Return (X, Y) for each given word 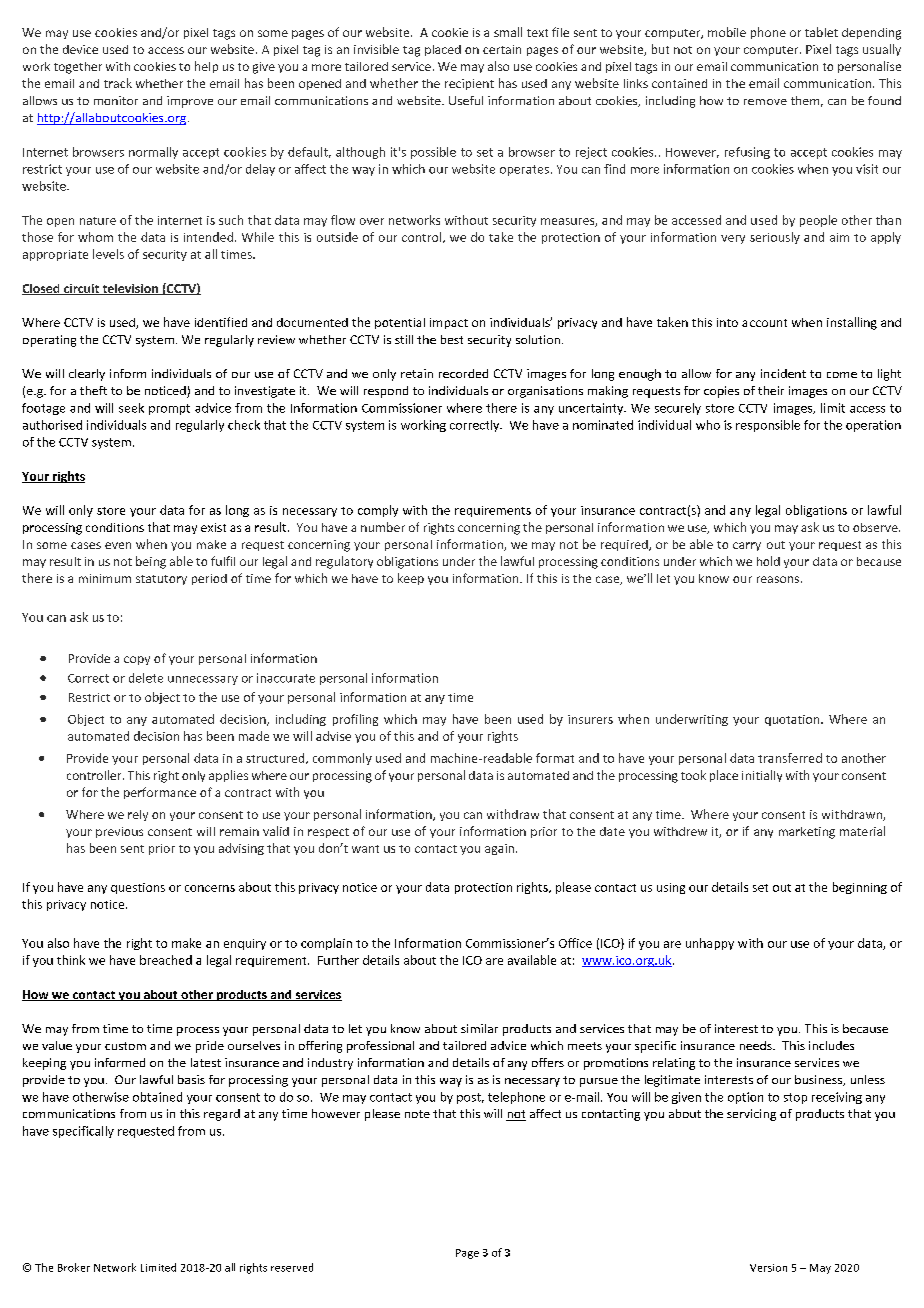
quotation (793, 720)
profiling (355, 720)
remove (765, 102)
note (417, 1114)
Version (768, 1268)
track (118, 83)
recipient (469, 84)
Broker (74, 1267)
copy (137, 660)
